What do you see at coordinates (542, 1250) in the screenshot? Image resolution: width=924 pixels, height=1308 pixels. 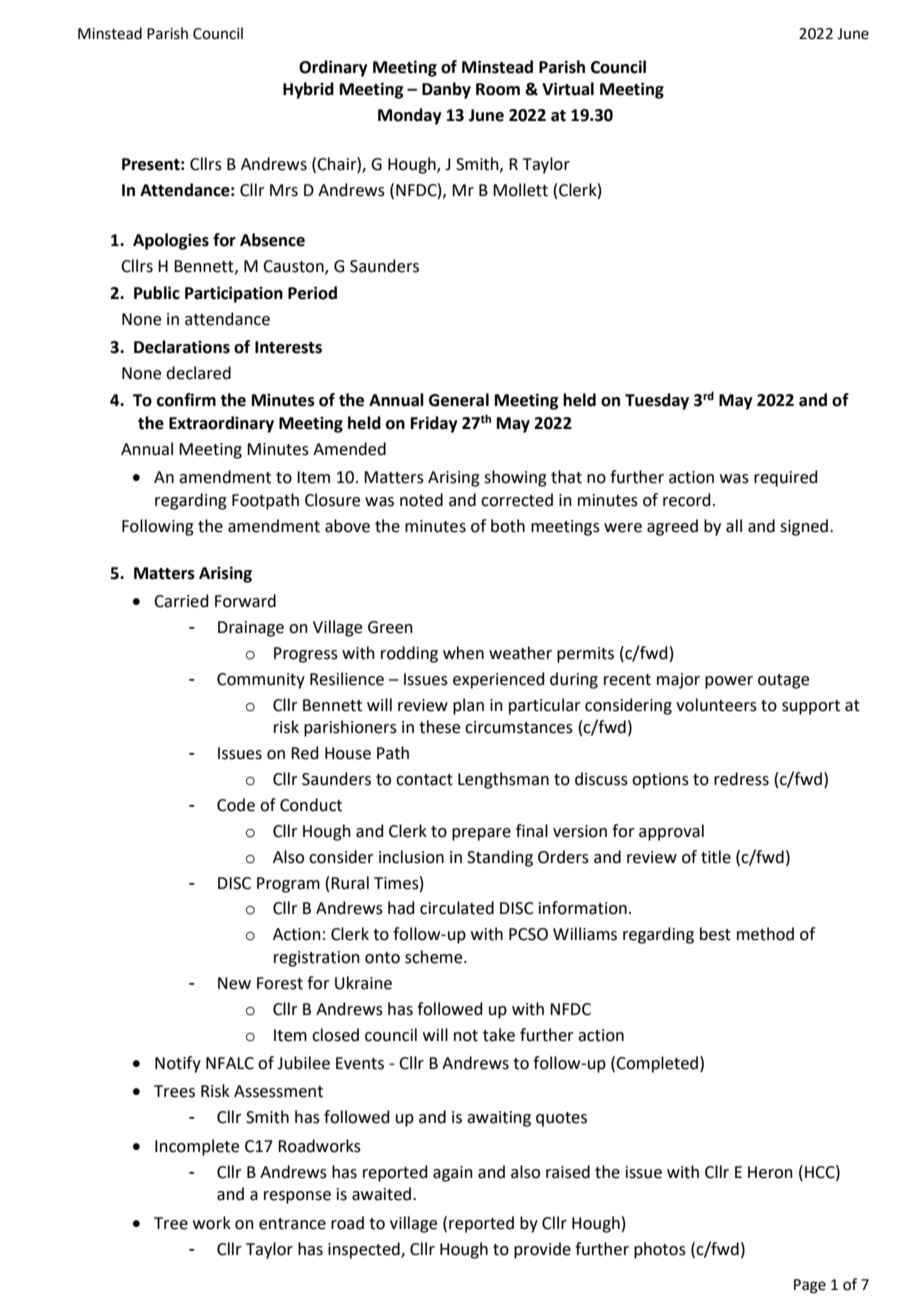 I see `provide` at bounding box center [542, 1250].
